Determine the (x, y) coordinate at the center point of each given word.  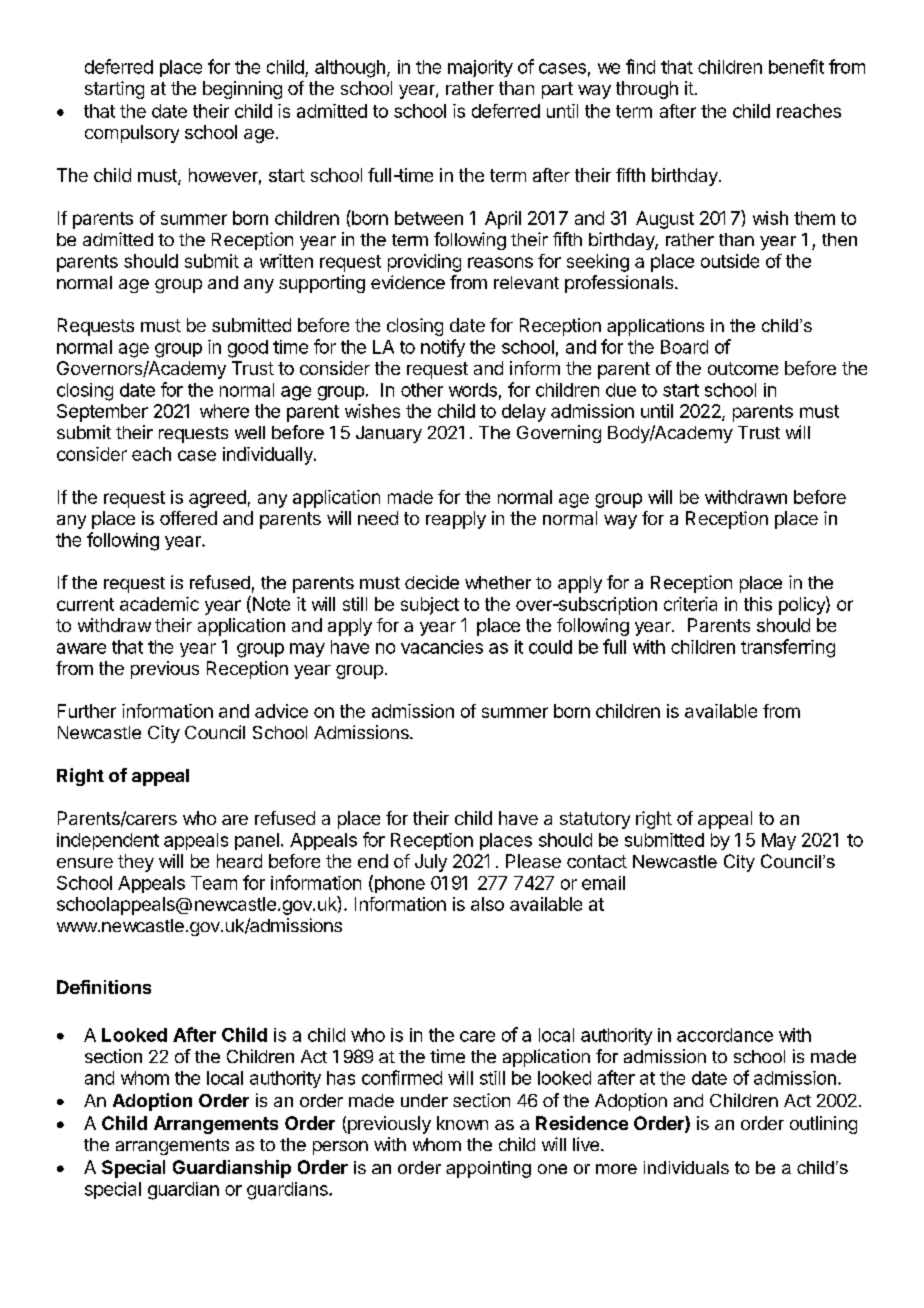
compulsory (132, 134)
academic (159, 604)
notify (443, 348)
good (248, 349)
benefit (796, 66)
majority (480, 68)
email (603, 883)
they (136, 863)
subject (430, 606)
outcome (743, 368)
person (340, 1148)
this (758, 604)
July (431, 863)
